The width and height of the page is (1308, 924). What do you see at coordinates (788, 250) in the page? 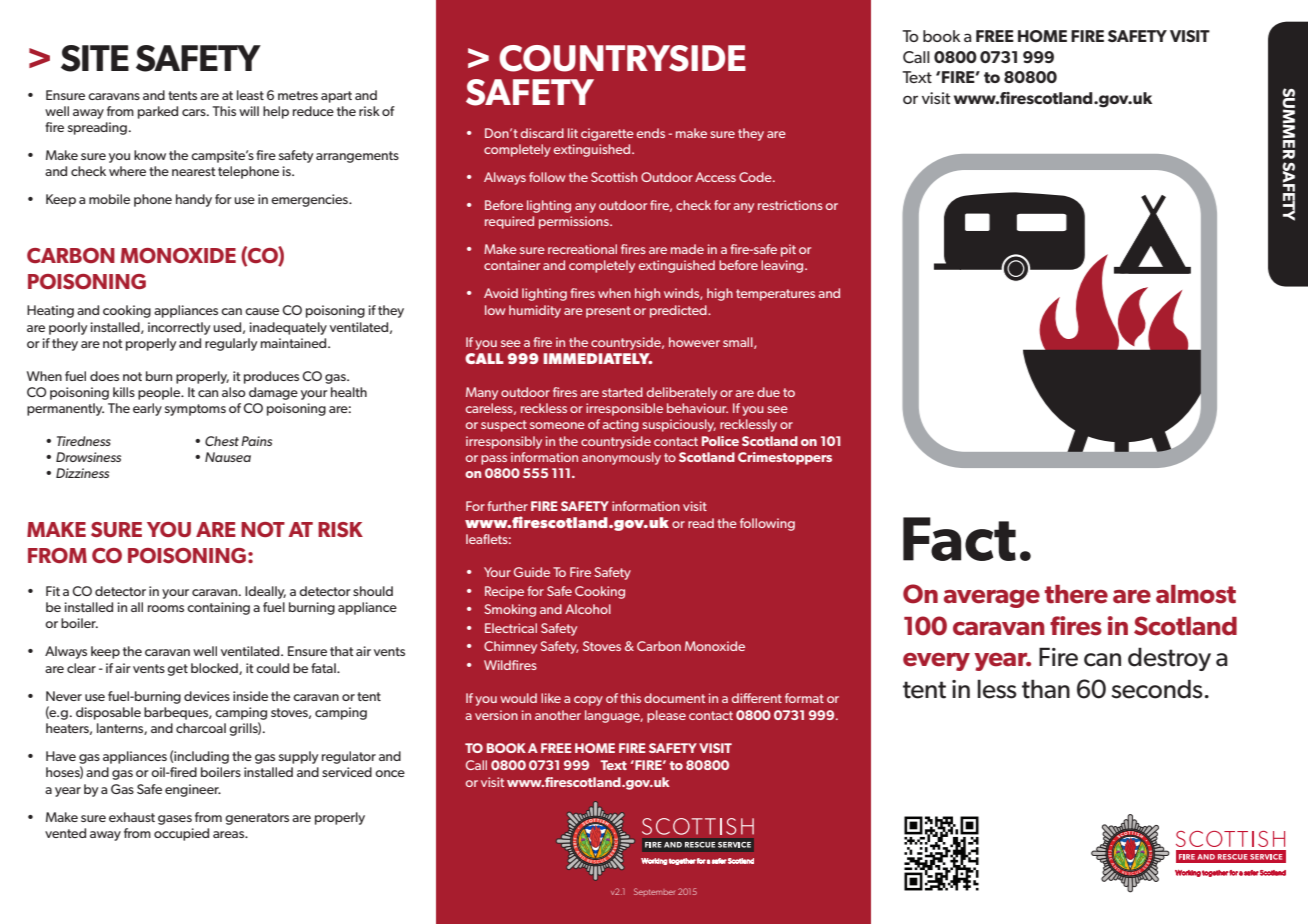
I see `pit` at bounding box center [788, 250].
